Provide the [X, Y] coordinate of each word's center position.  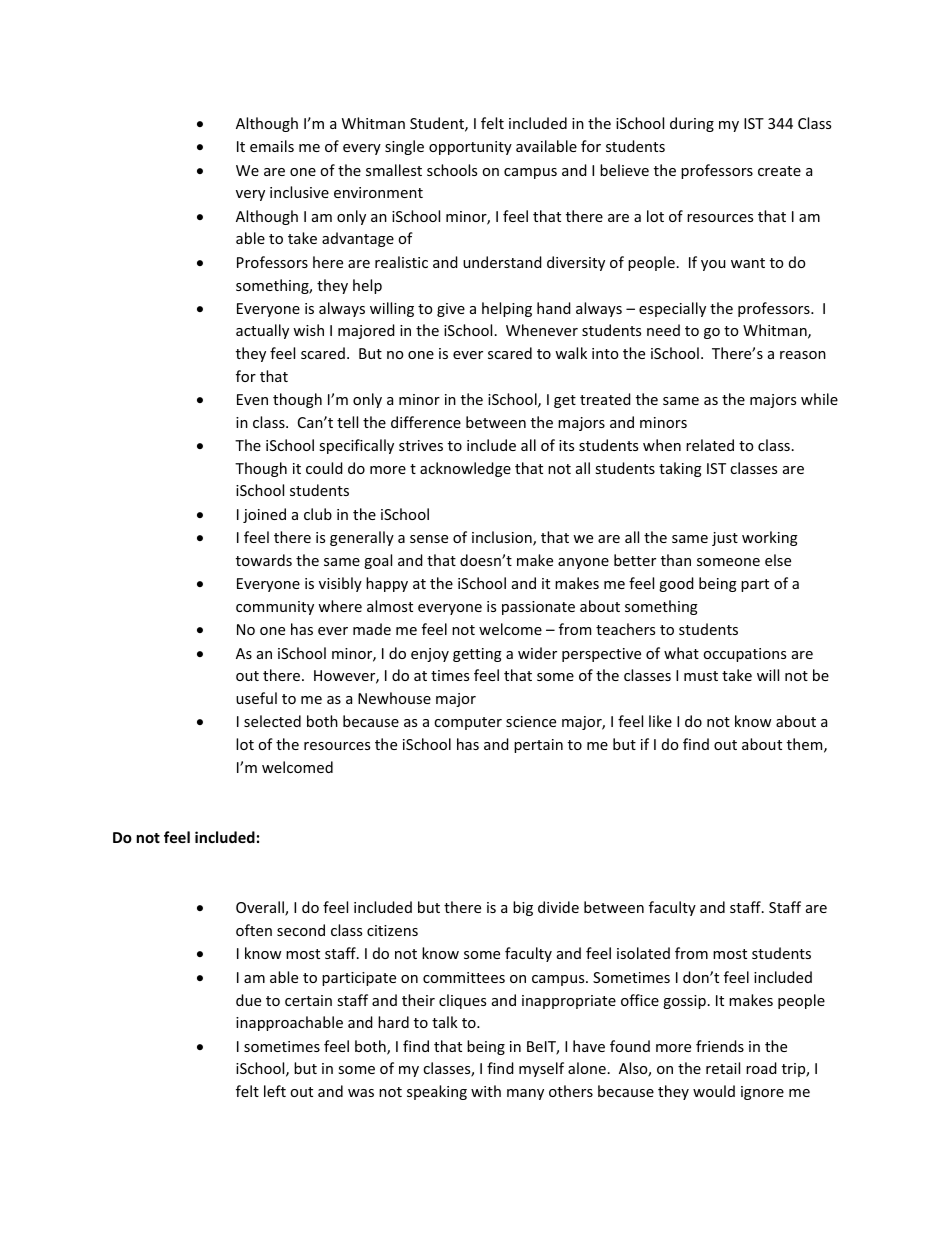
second [301, 930]
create [779, 171]
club [318, 514]
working [770, 538]
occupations [744, 655]
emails [272, 146]
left [275, 1091]
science [531, 721]
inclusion [503, 538]
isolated [643, 953]
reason [803, 355]
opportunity [470, 148]
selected [272, 721]
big [523, 908]
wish [308, 330]
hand [554, 308]
